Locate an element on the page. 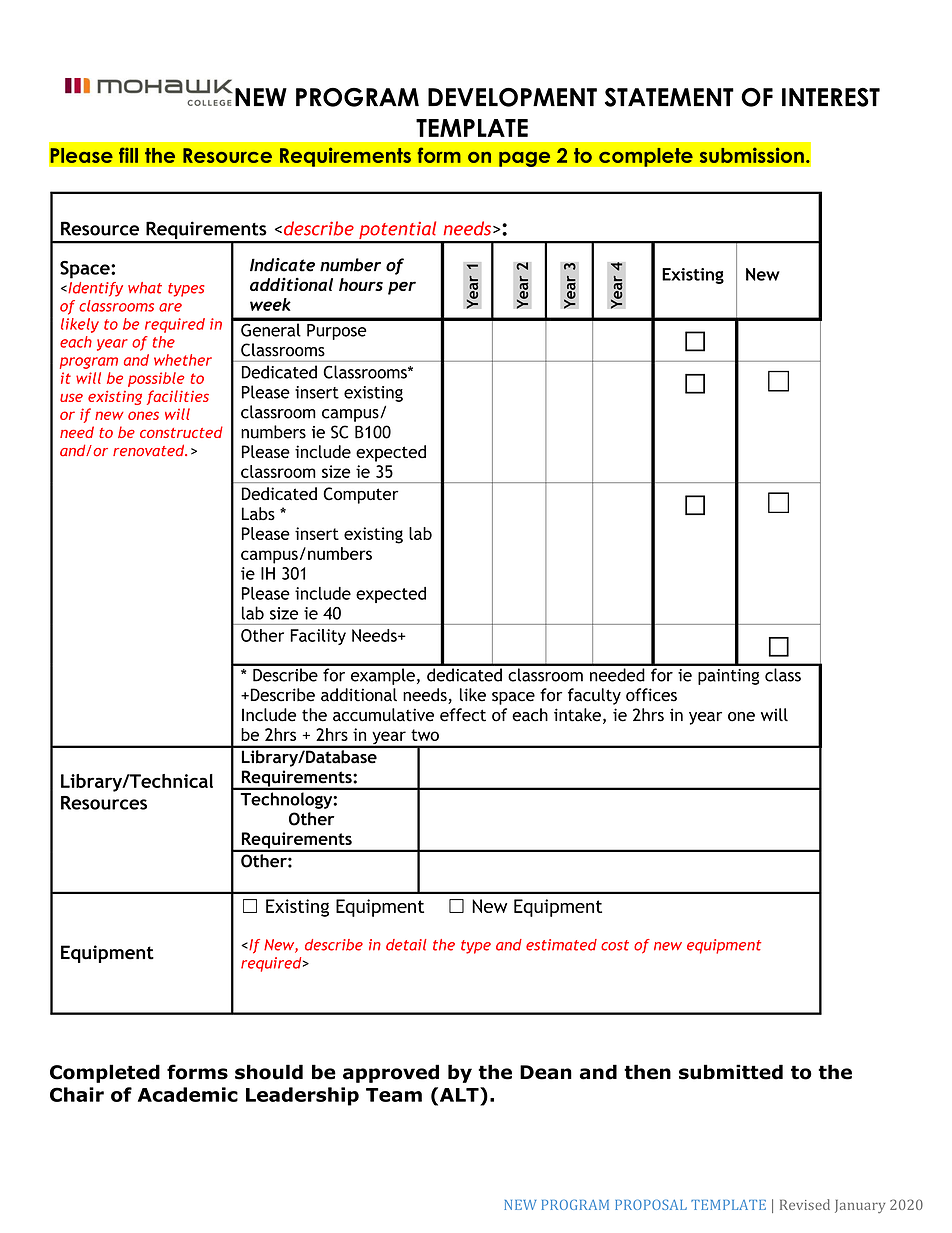 This page has height=1233, width=952. Academic is located at coordinates (188, 1094).
